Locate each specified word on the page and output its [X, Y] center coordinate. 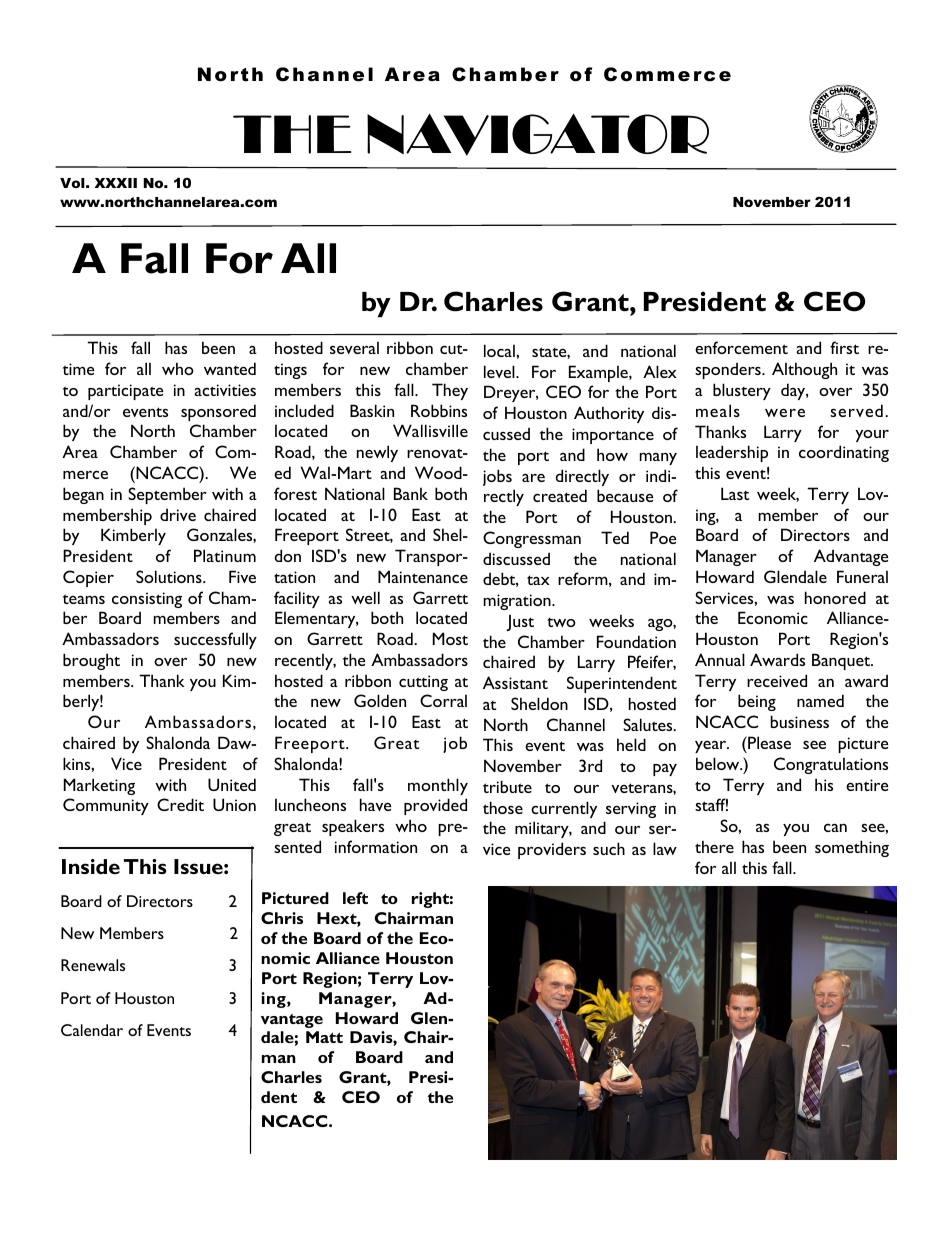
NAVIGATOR [538, 134]
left [355, 898]
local [500, 350]
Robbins [439, 410]
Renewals [93, 965]
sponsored [218, 412]
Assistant [515, 682]
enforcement [741, 347]
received [777, 680]
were [785, 412]
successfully [215, 640]
